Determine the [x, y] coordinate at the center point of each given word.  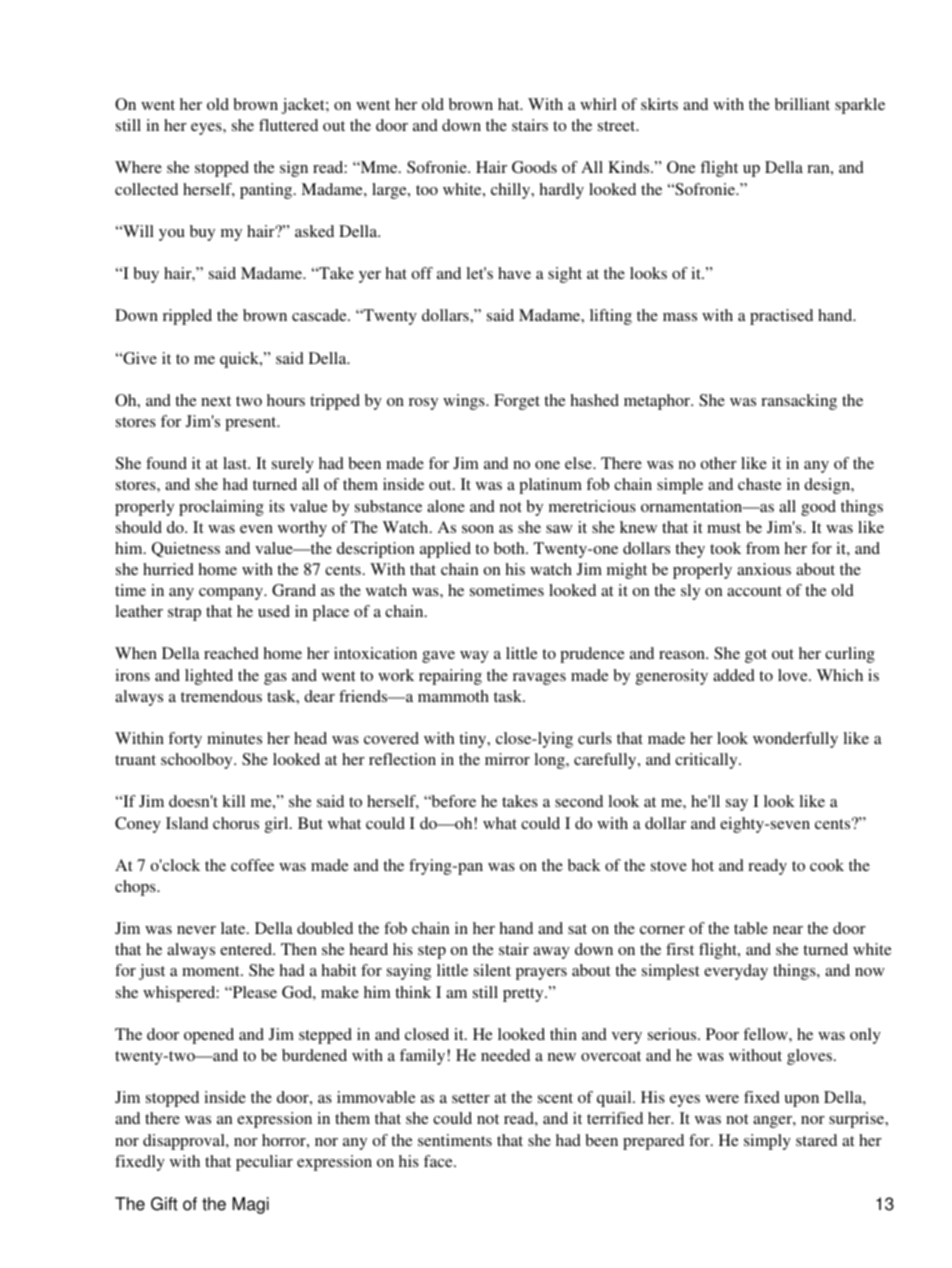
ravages [539, 679]
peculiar [264, 1163]
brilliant [802, 104]
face [439, 1161]
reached [231, 653]
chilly [512, 191]
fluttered [288, 125]
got [756, 656]
